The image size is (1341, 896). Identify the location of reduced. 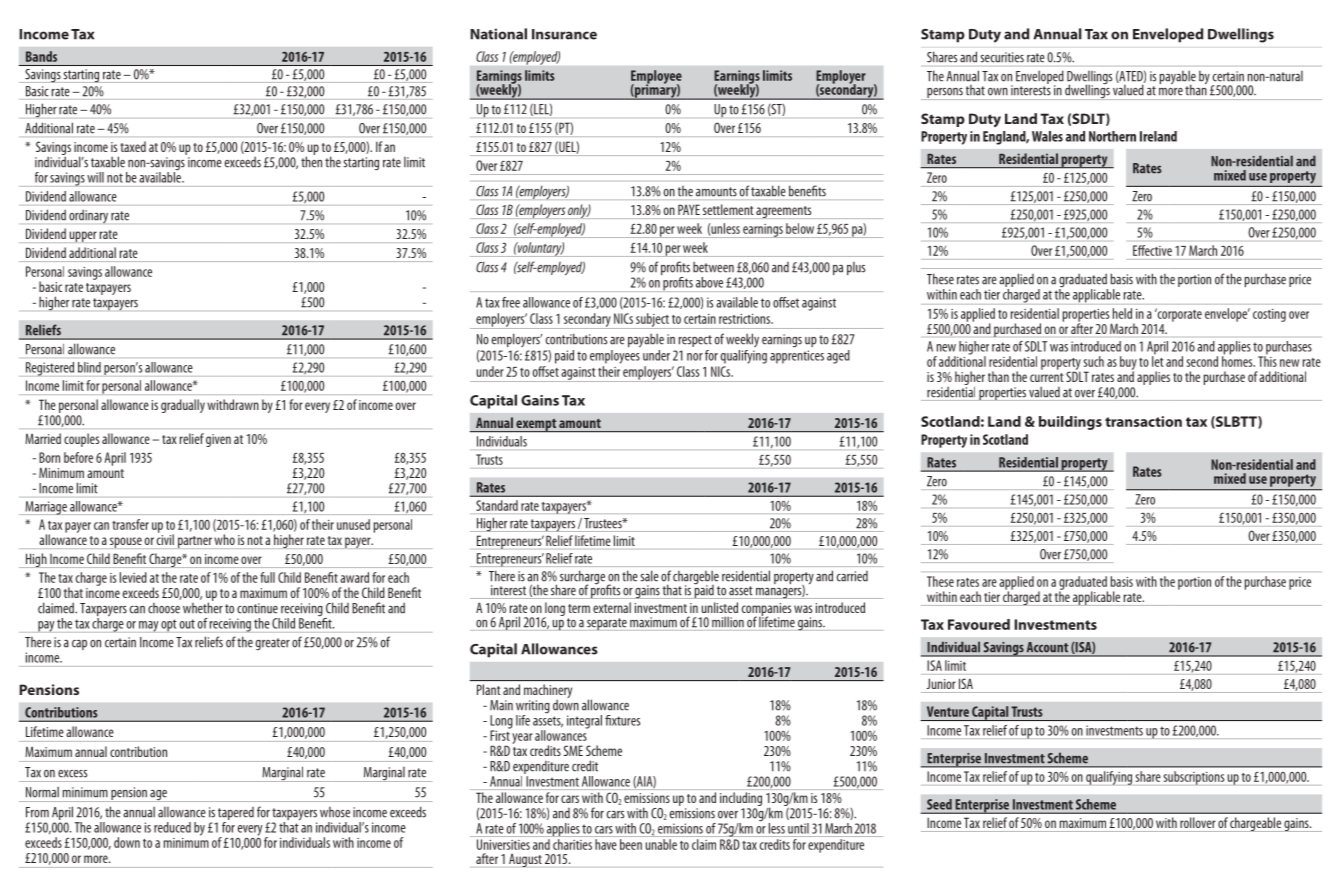
(172, 827).
